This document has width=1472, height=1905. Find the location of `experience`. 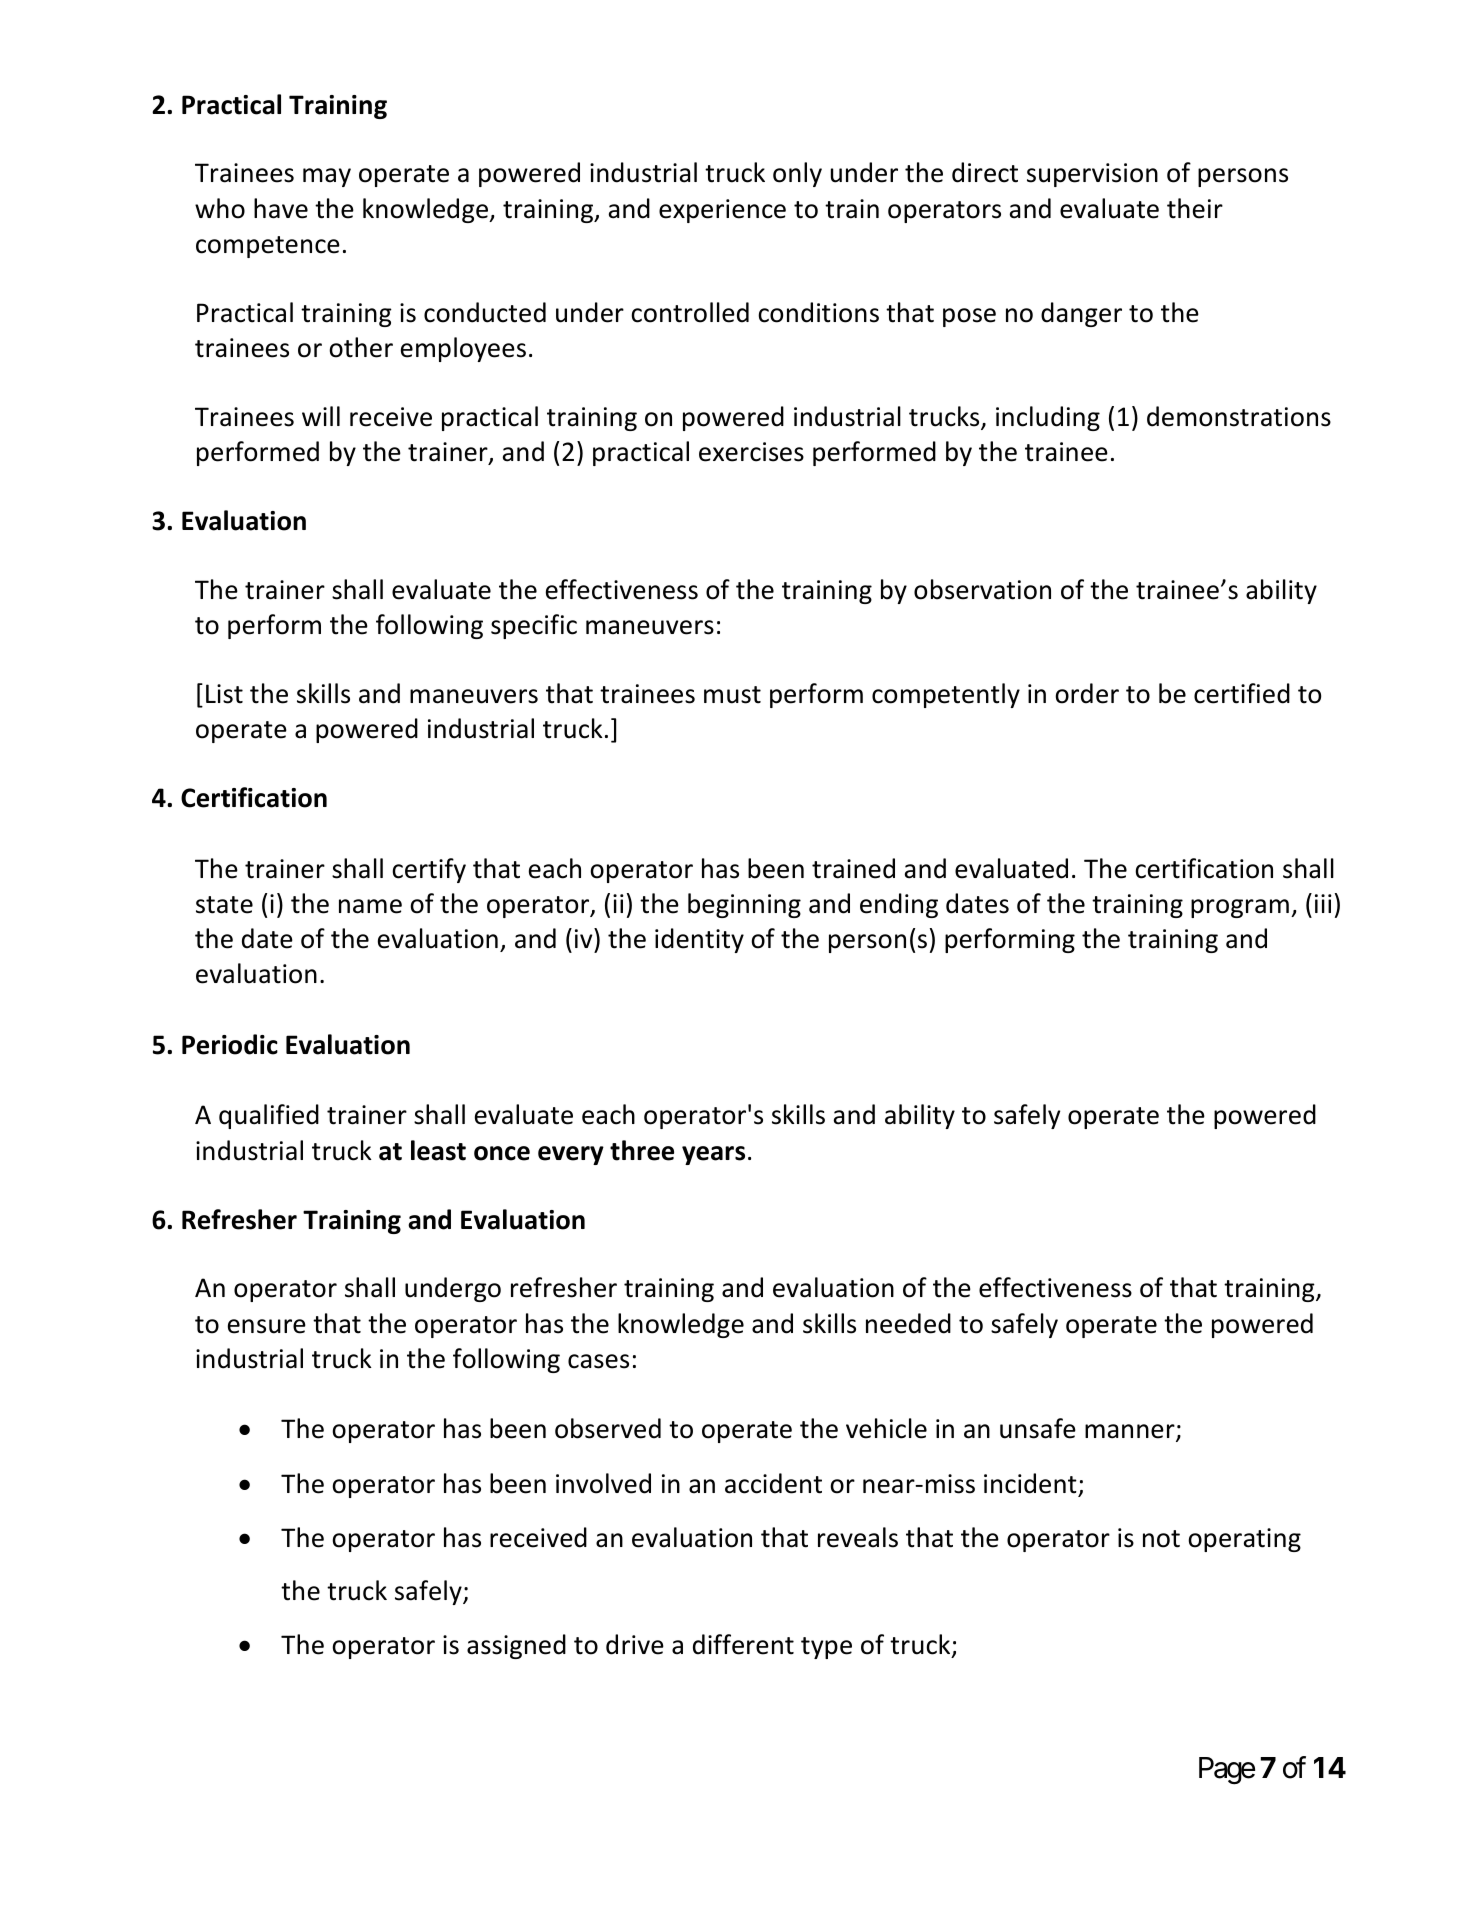

experience is located at coordinates (722, 211).
